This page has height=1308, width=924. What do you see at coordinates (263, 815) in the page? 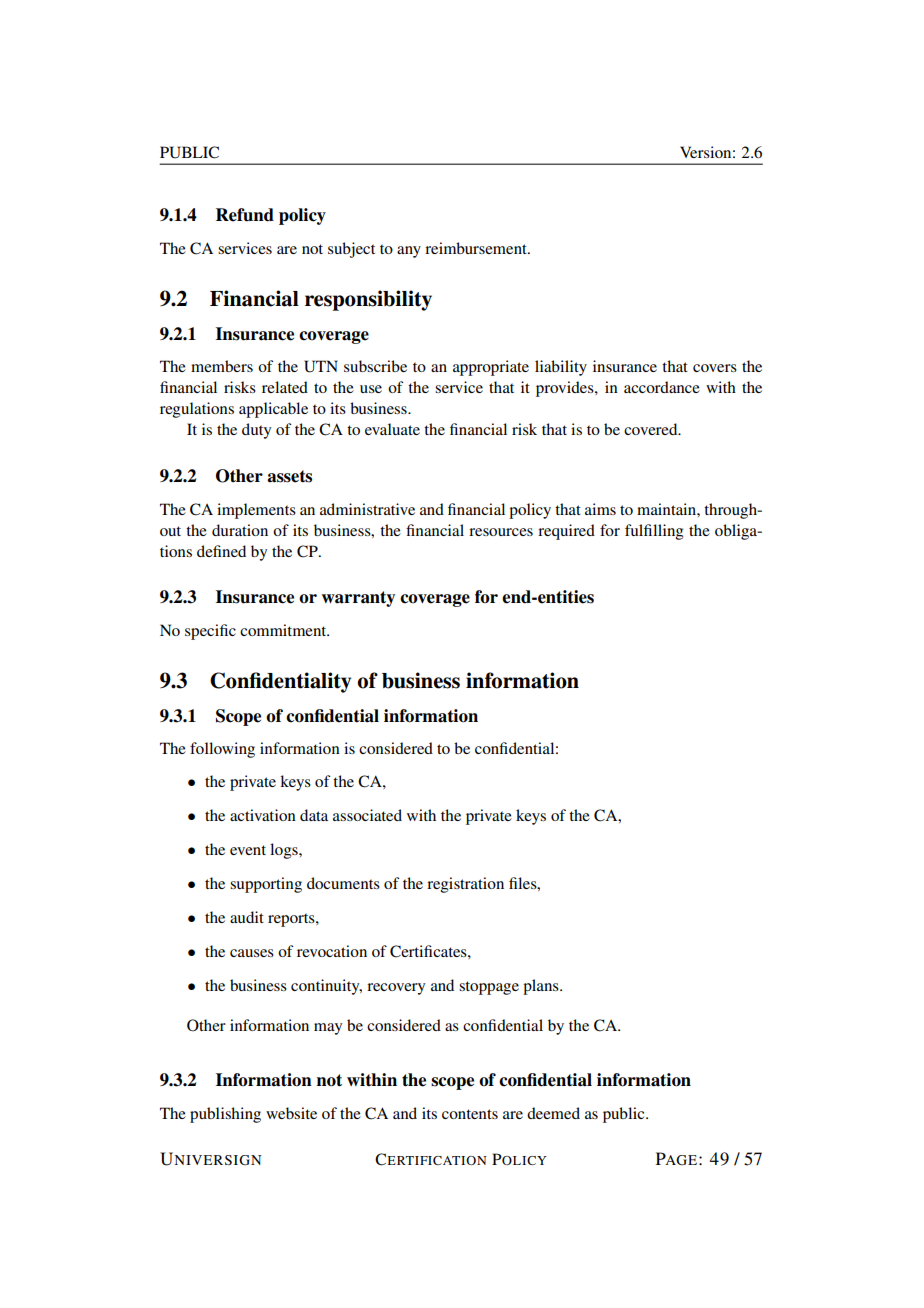
I see `activation` at bounding box center [263, 815].
